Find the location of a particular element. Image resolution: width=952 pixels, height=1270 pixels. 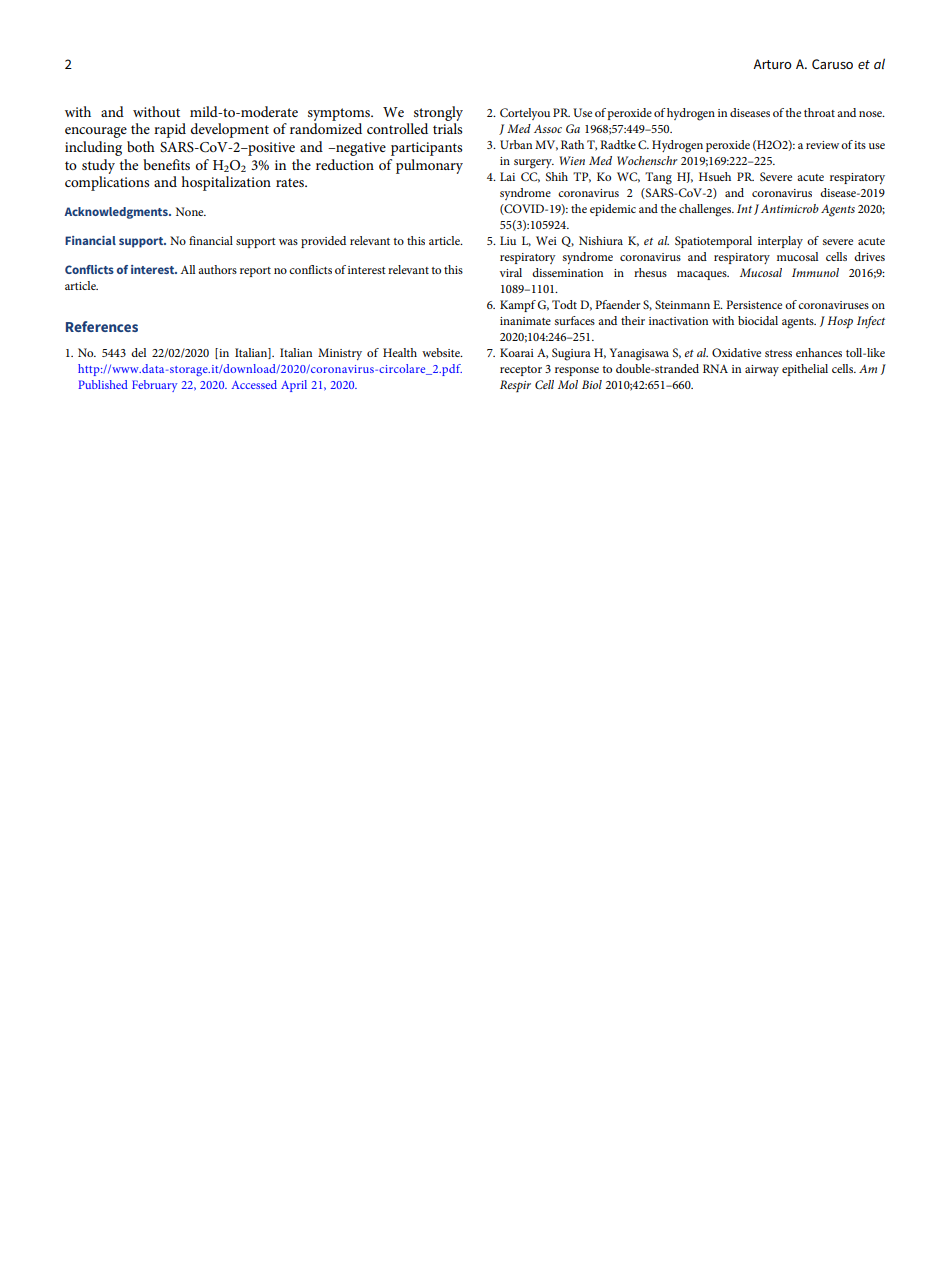

authors is located at coordinates (217, 269).
